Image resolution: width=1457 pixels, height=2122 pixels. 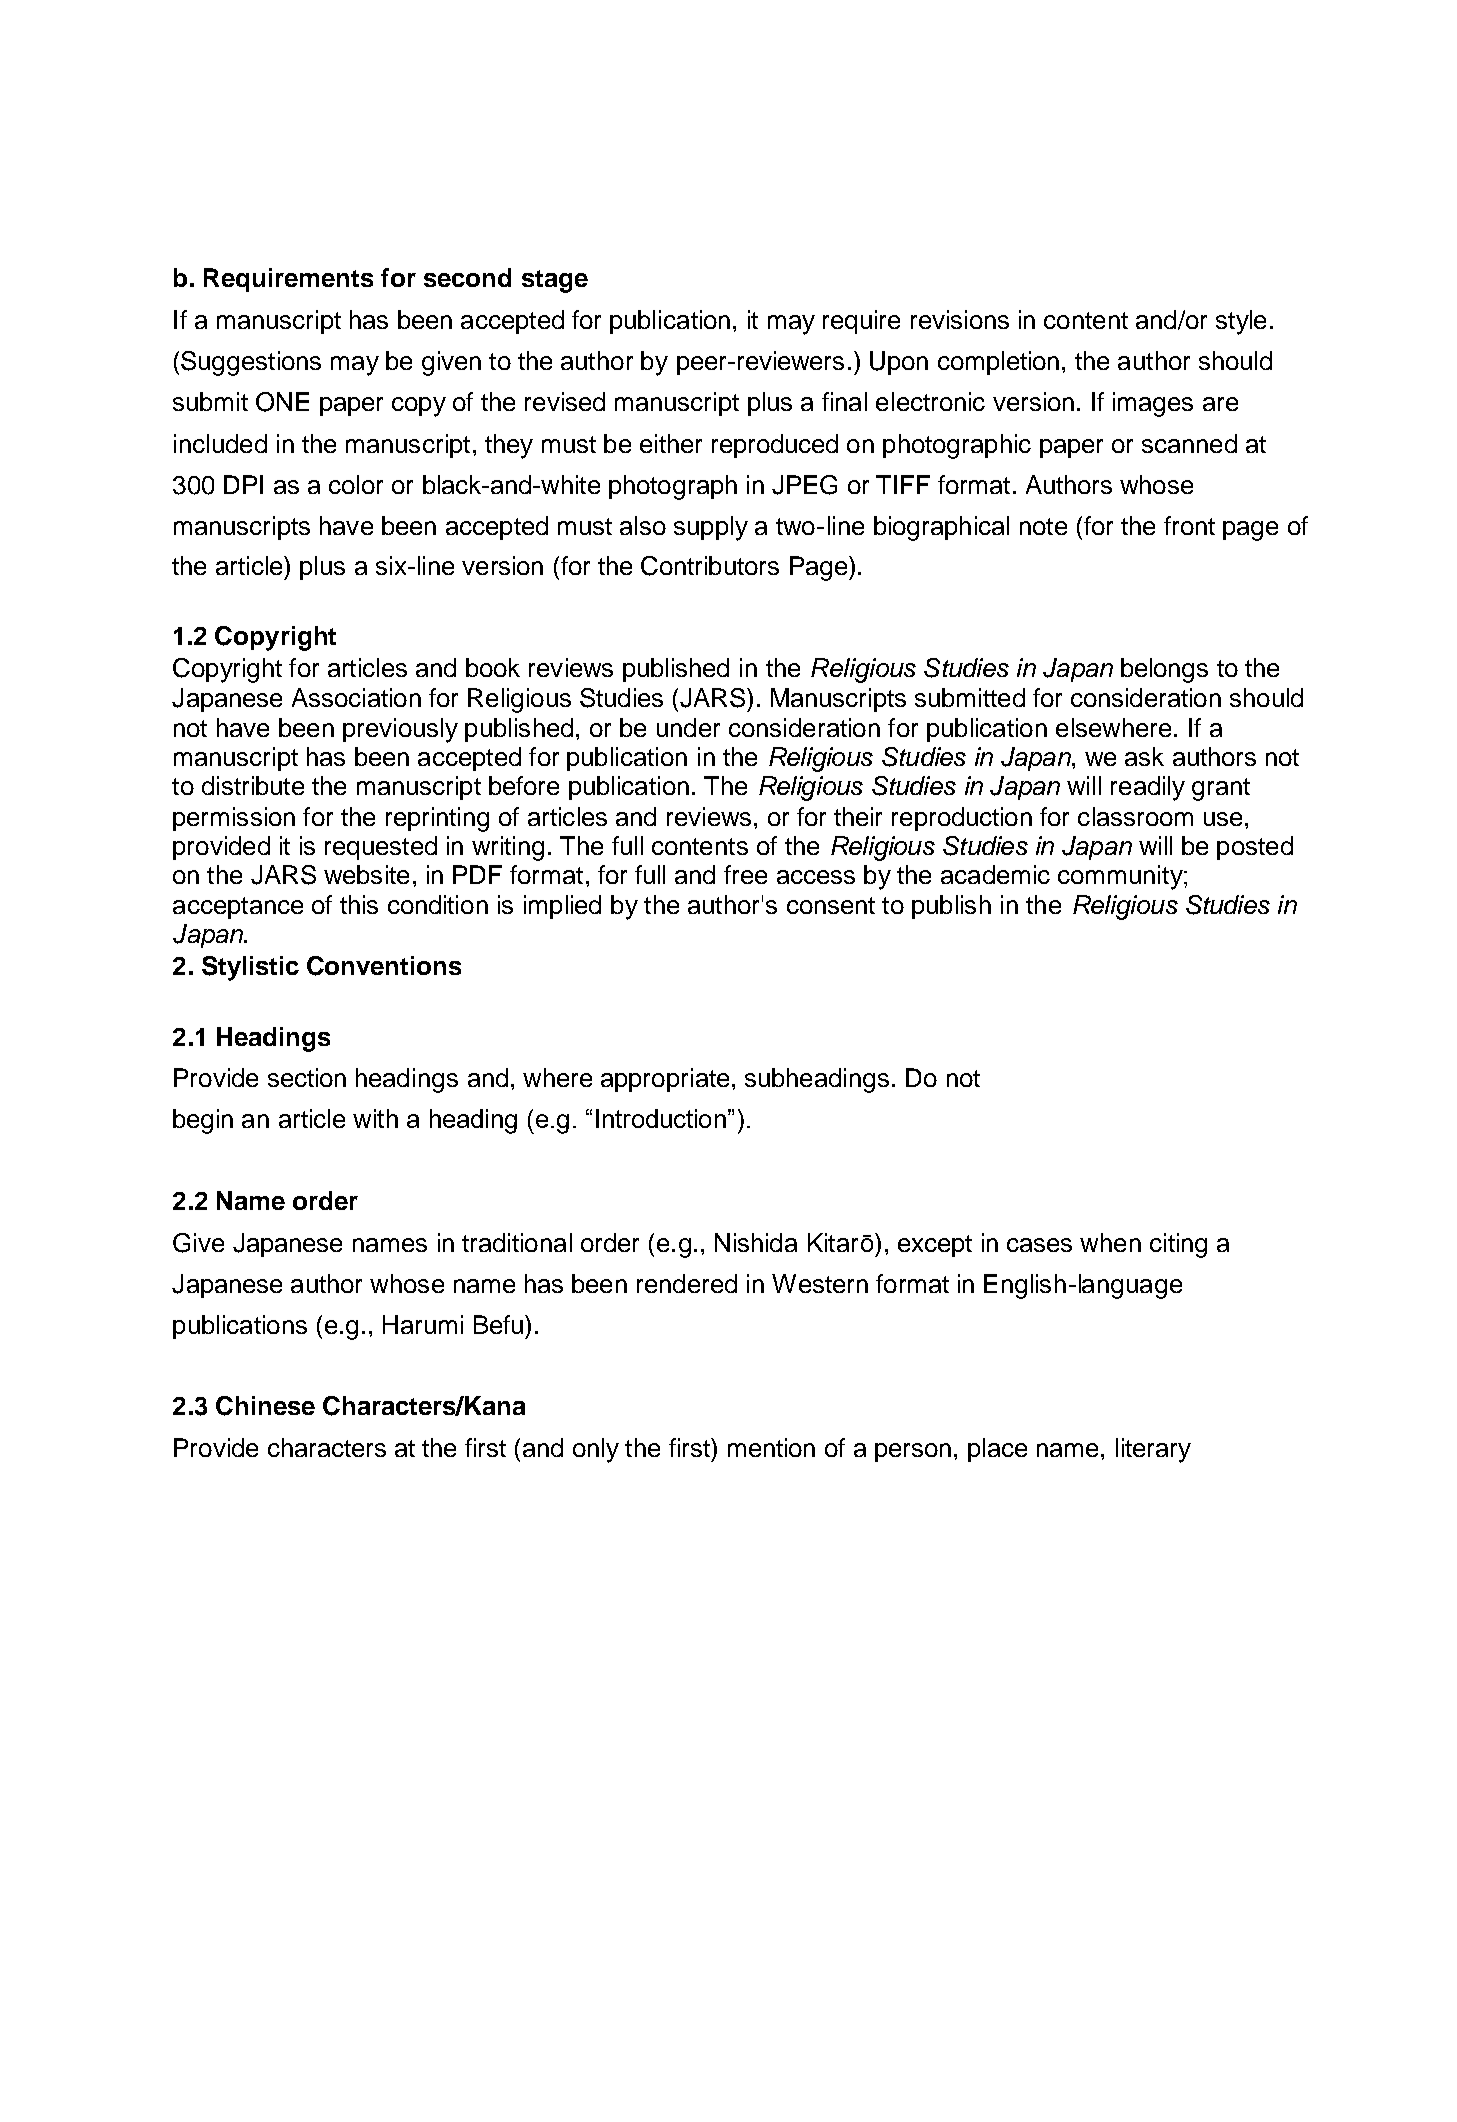 I want to click on literary, so click(x=1153, y=1450).
